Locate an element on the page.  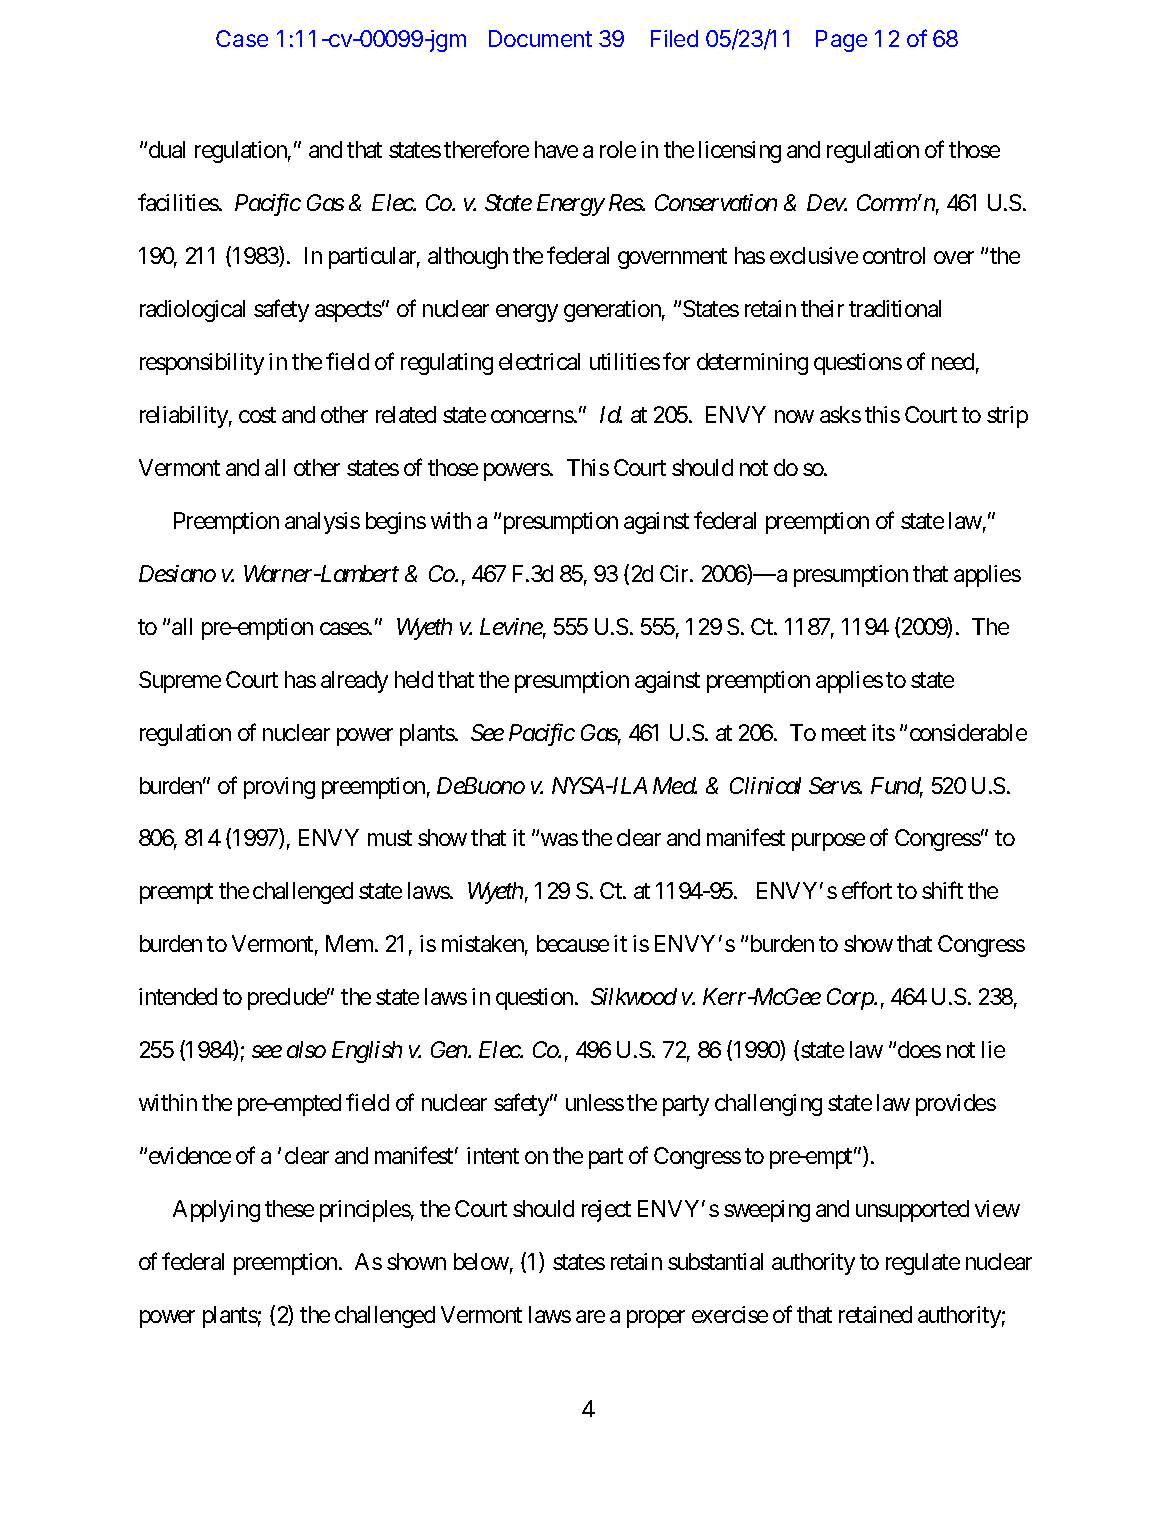
Document is located at coordinates (540, 38).
